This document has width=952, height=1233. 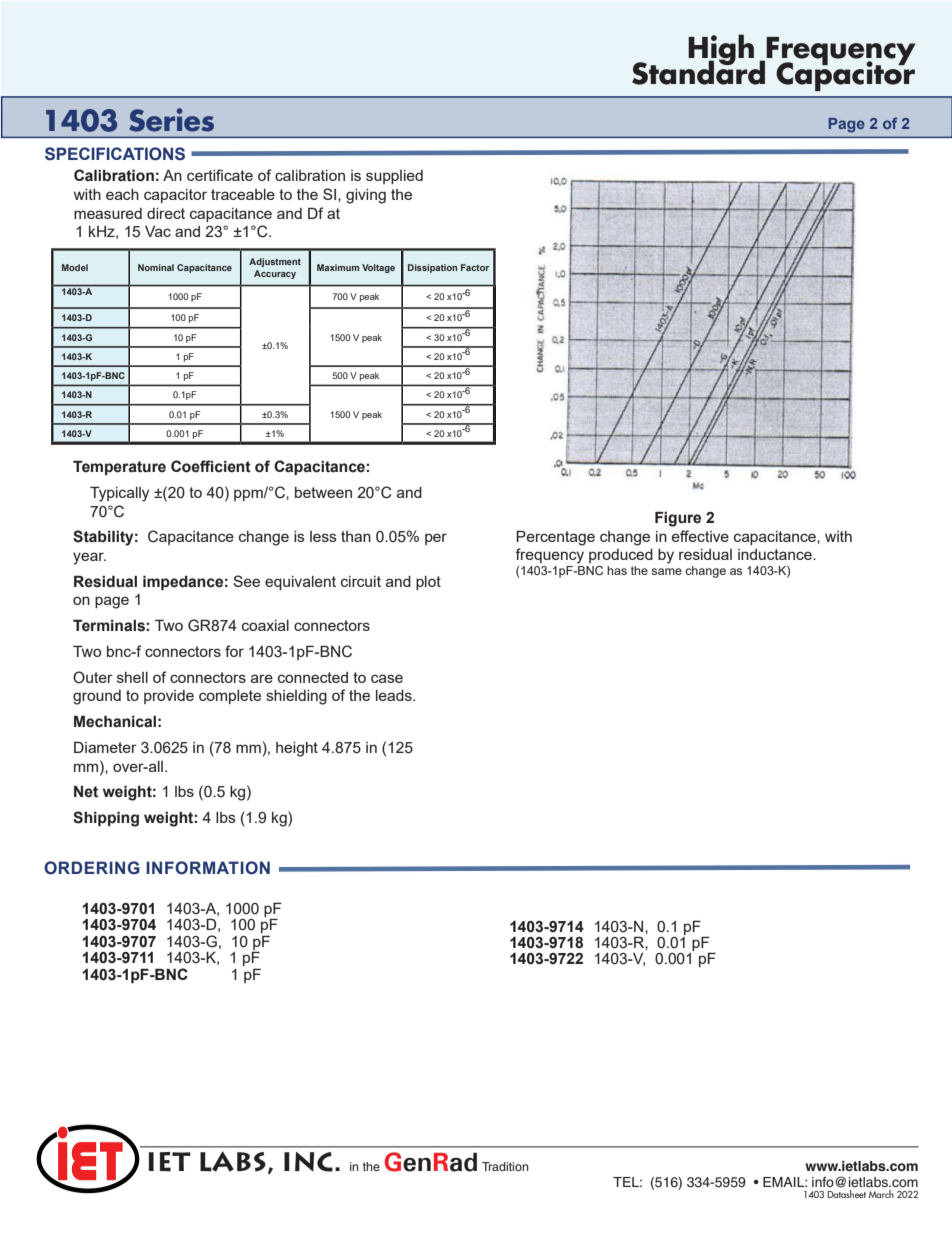 What do you see at coordinates (395, 695) in the document?
I see `leads` at bounding box center [395, 695].
